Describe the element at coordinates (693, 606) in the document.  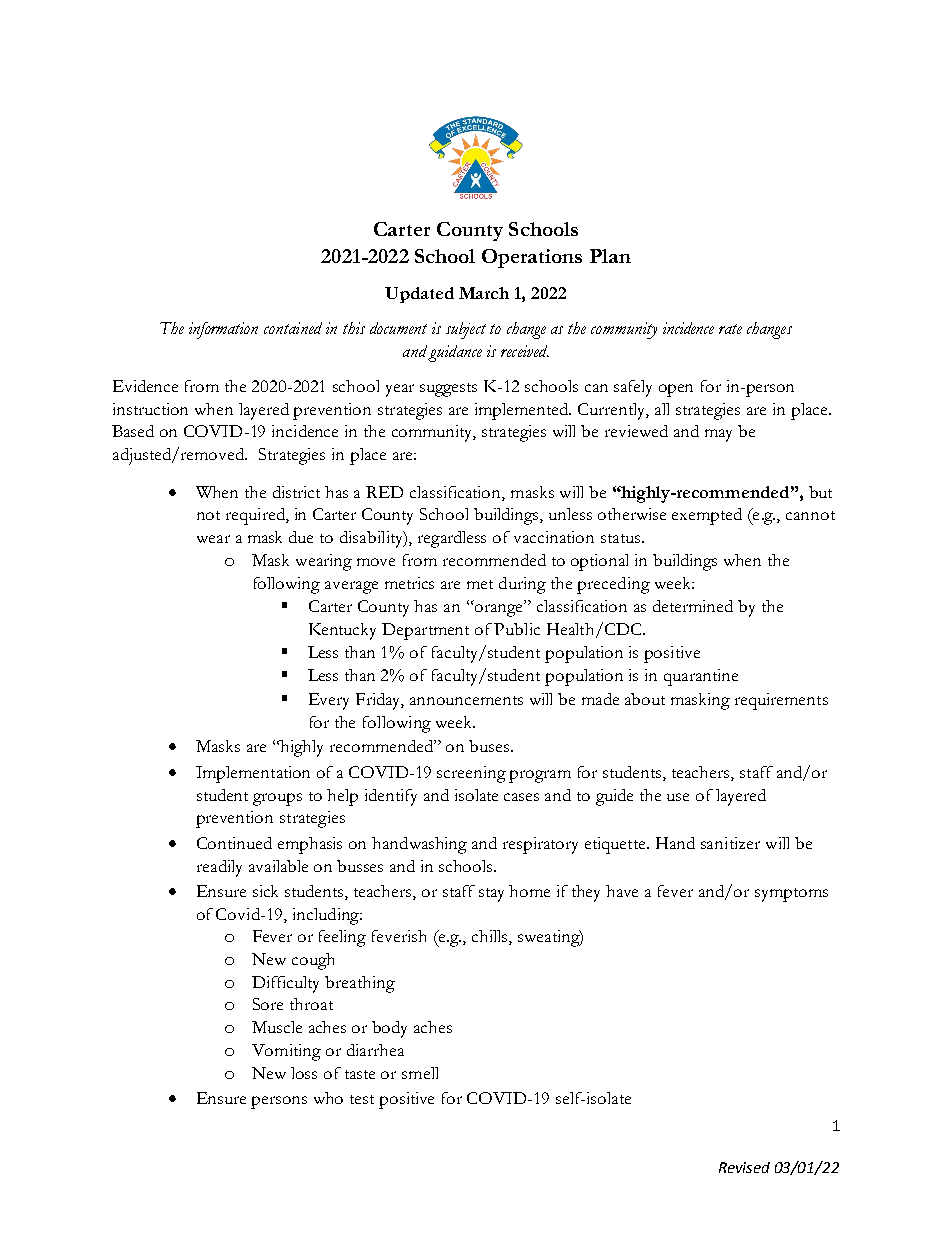
I see `determined` at that location.
